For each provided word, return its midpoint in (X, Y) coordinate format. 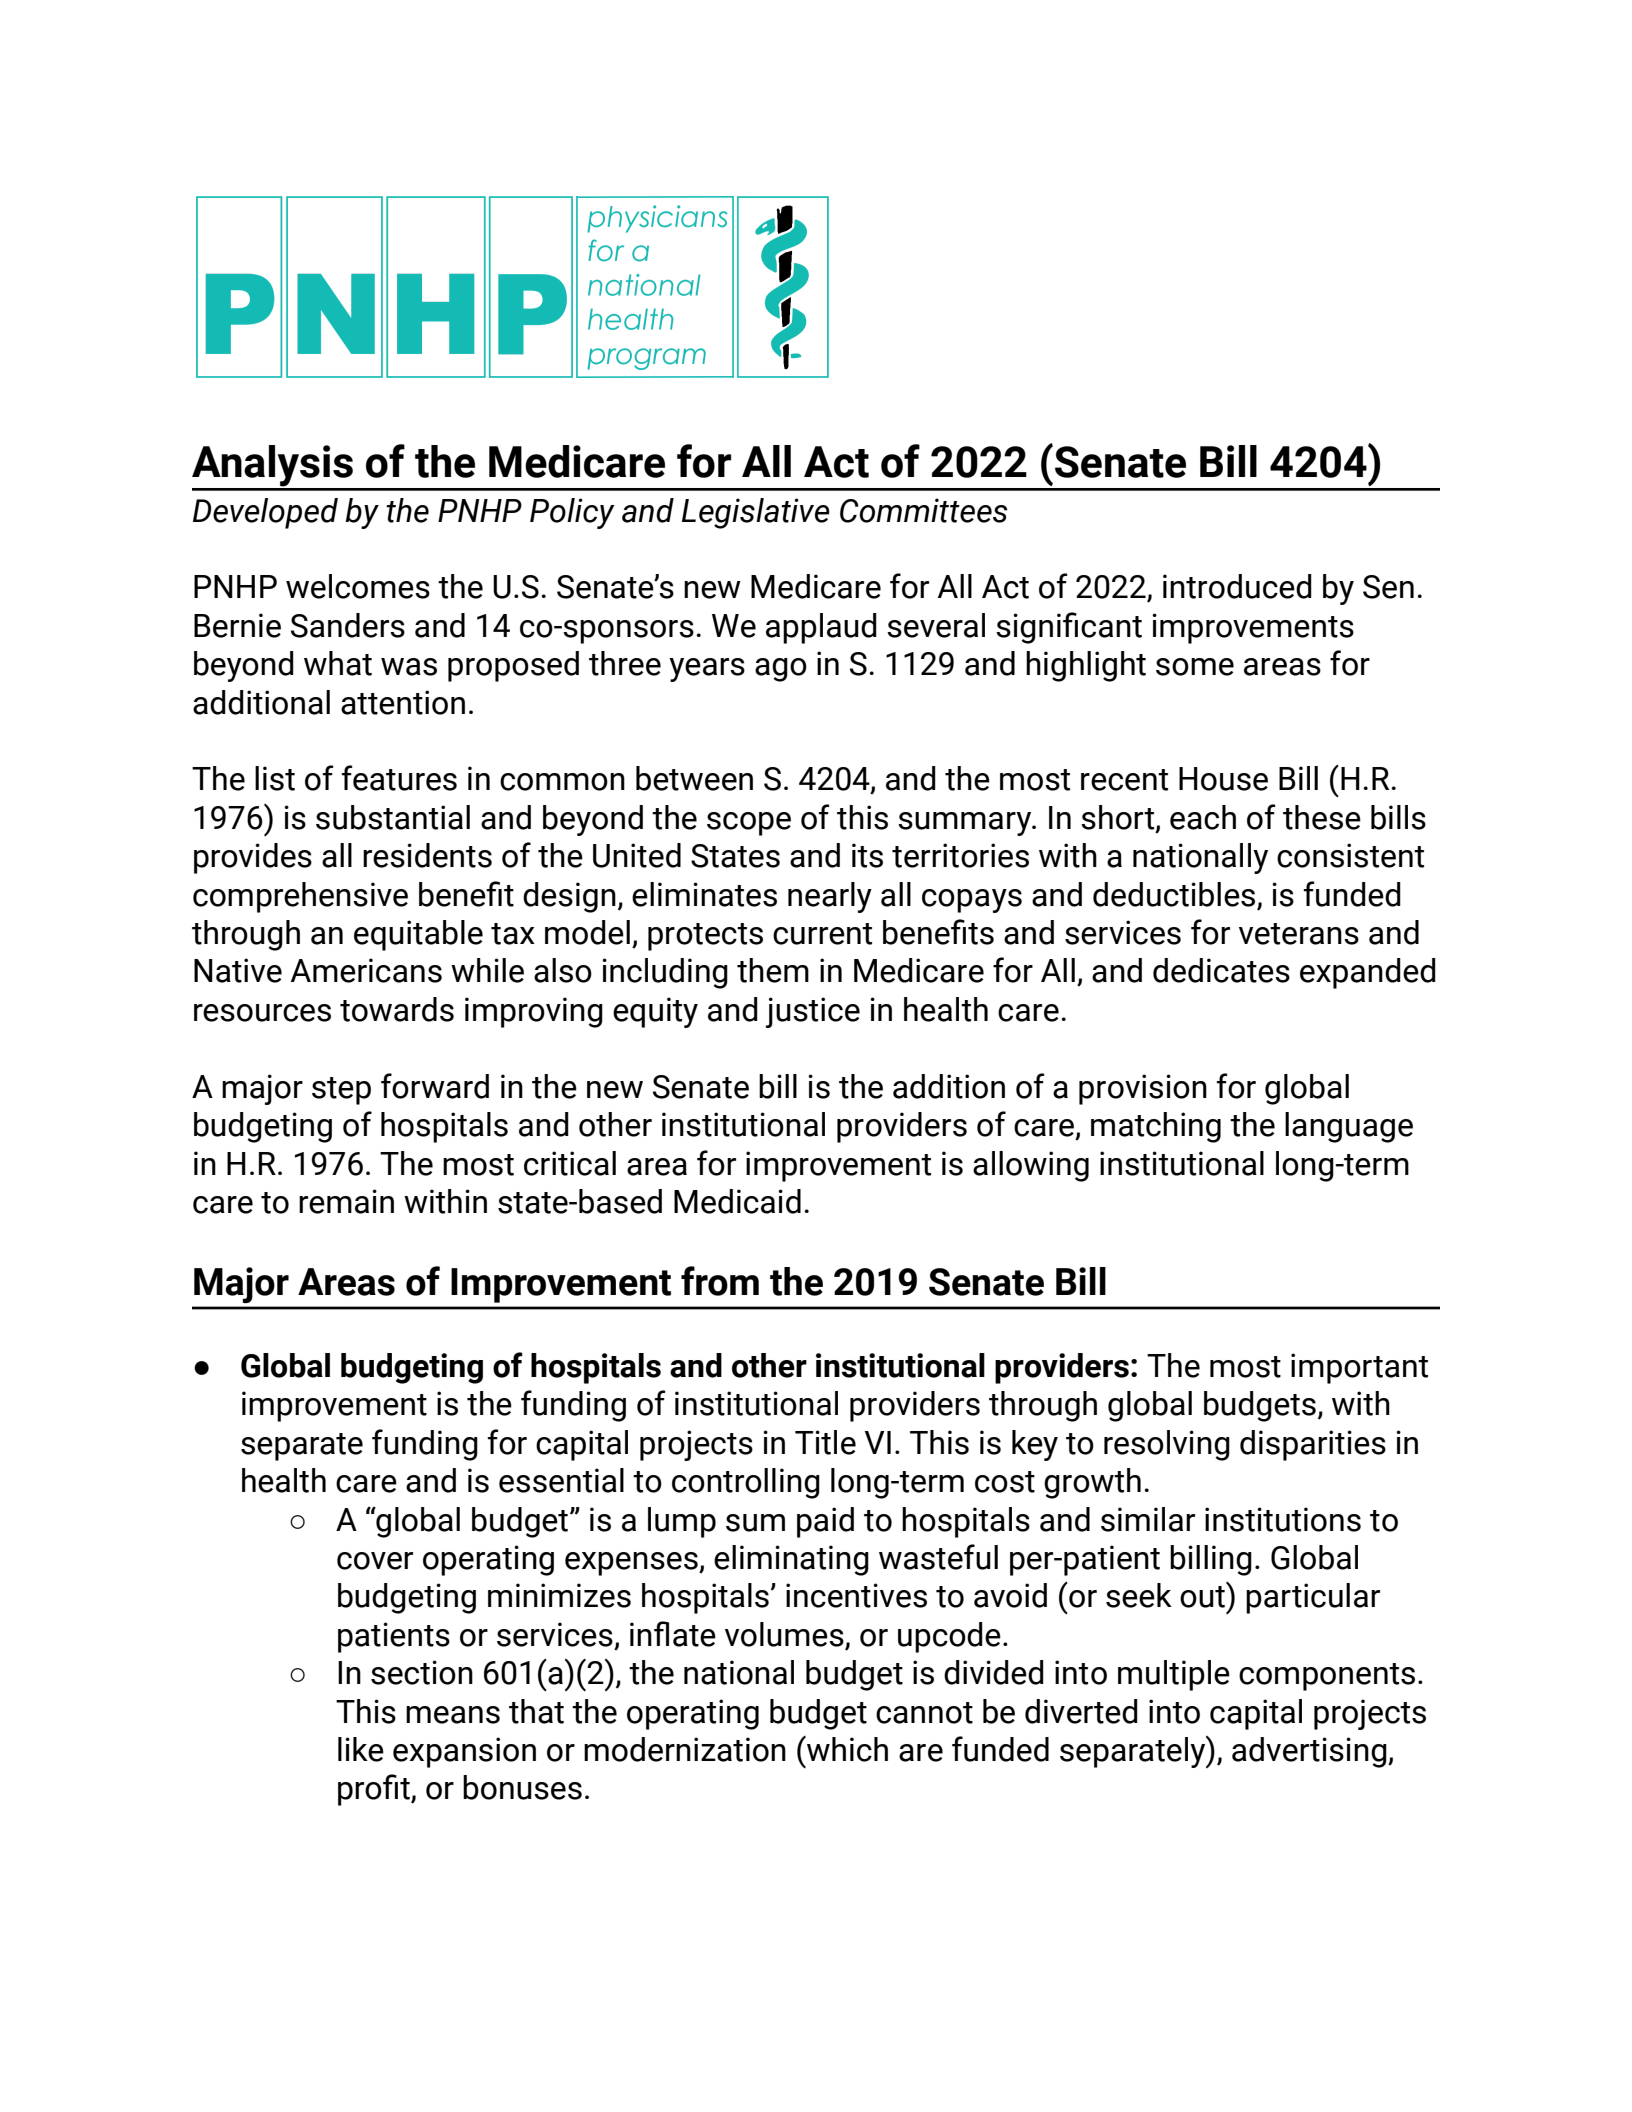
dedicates (1221, 970)
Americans (366, 970)
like (361, 1749)
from (720, 1281)
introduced (1237, 586)
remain (346, 1201)
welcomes (358, 586)
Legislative (756, 513)
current (822, 934)
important (1359, 1368)
